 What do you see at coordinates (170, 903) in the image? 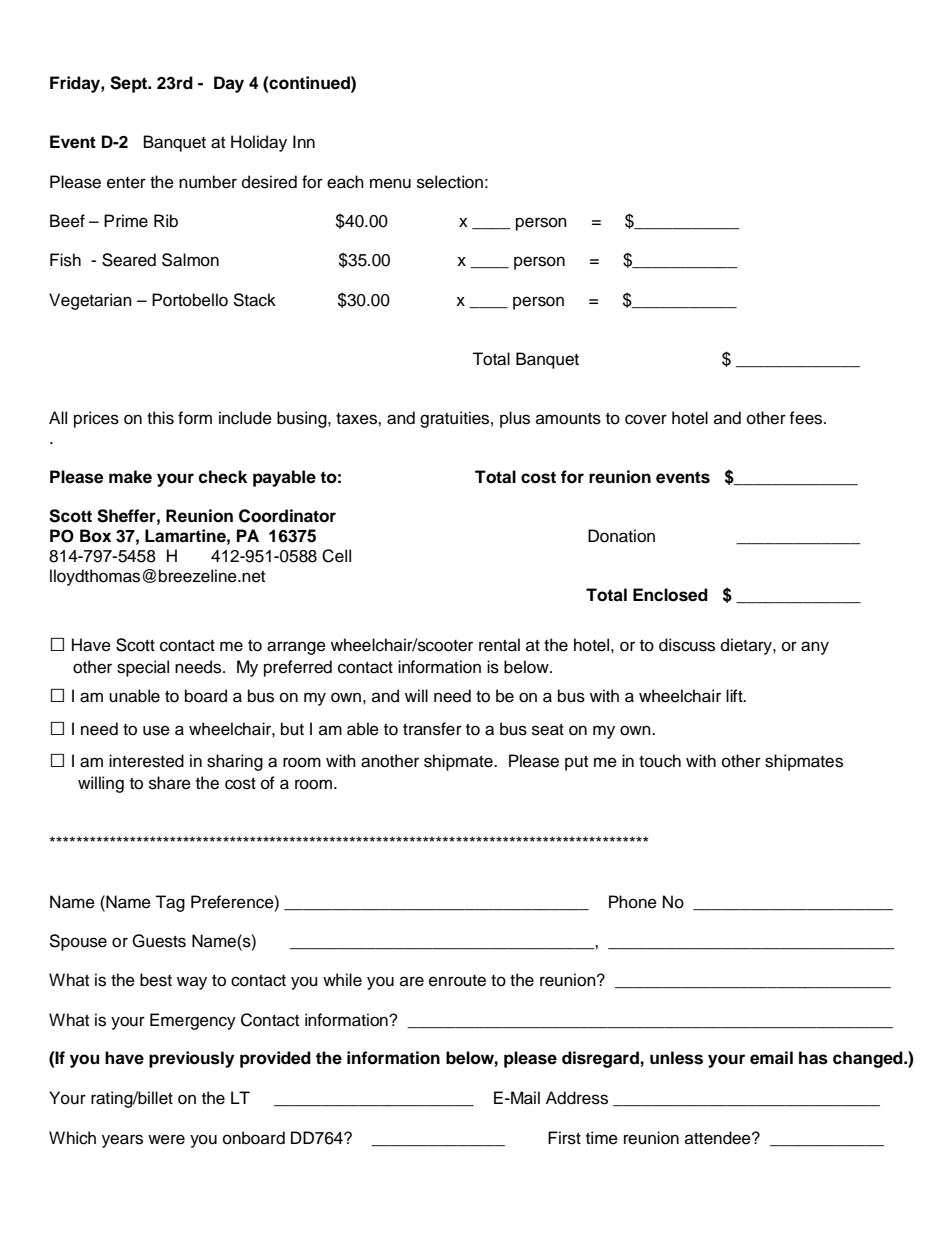
I see `Tag` at bounding box center [170, 903].
